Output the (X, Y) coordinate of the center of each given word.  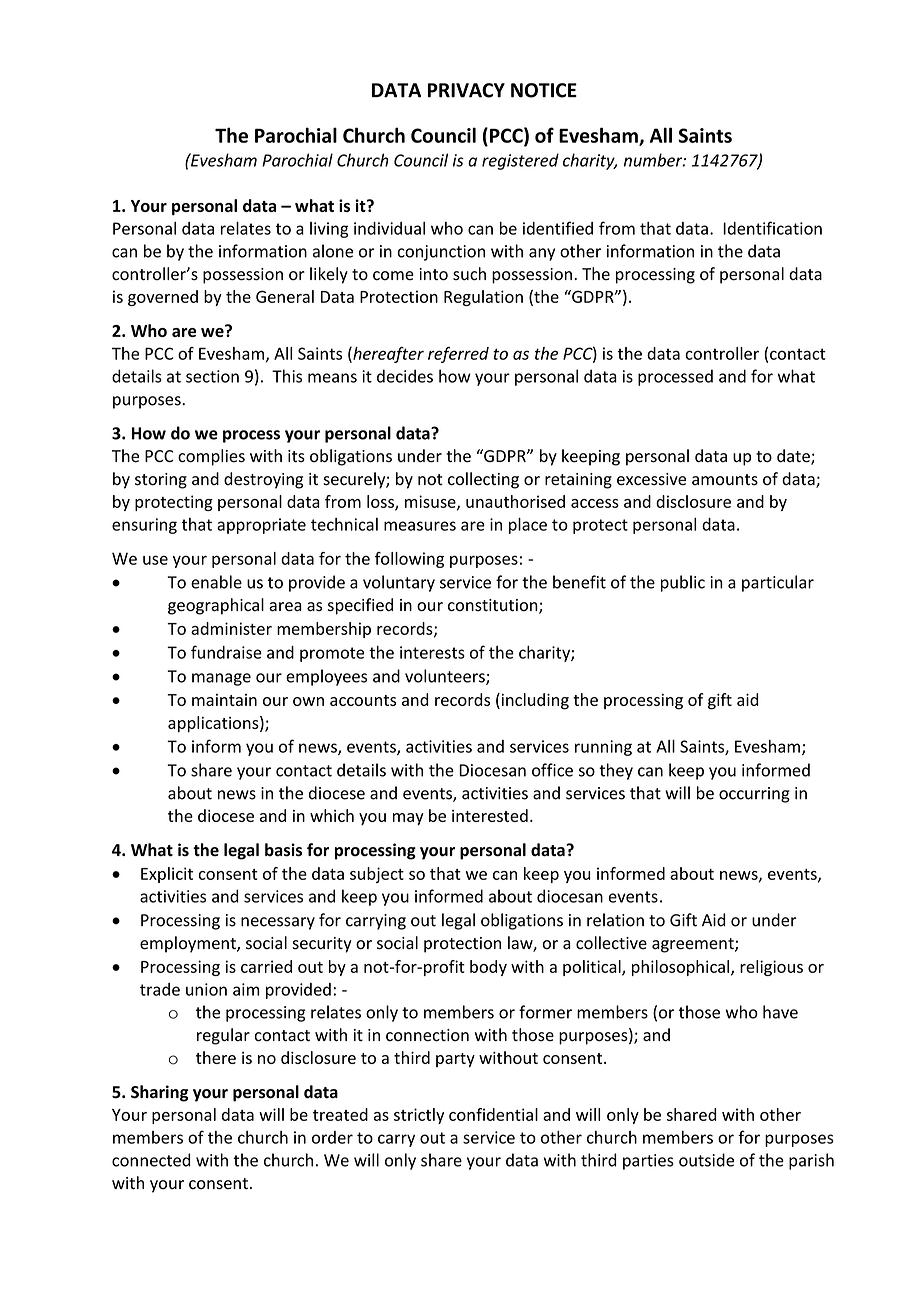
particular (778, 583)
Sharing (160, 1093)
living (329, 230)
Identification (772, 228)
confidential (493, 1114)
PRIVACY (466, 90)
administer (231, 628)
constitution (494, 606)
